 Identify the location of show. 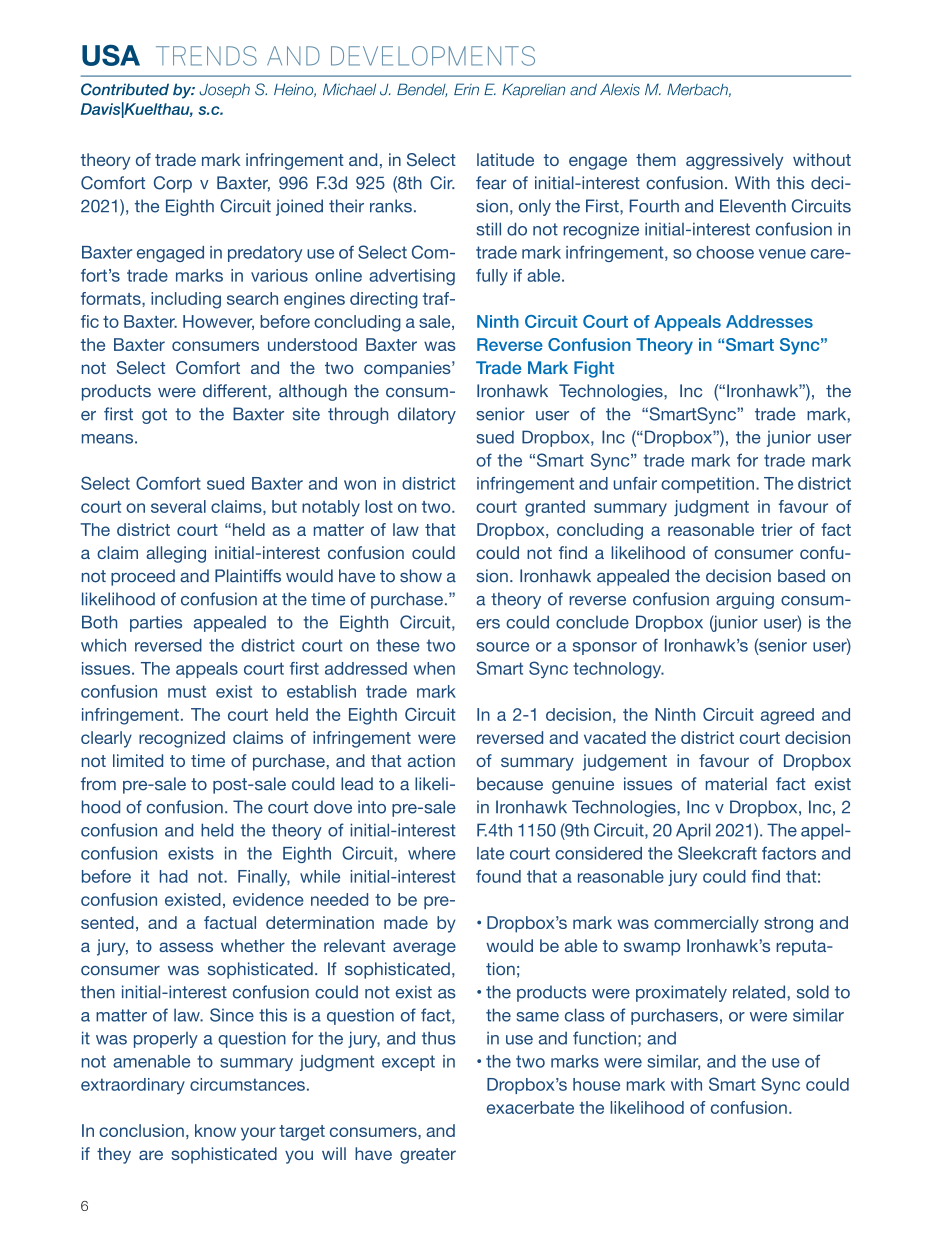
(421, 576).
